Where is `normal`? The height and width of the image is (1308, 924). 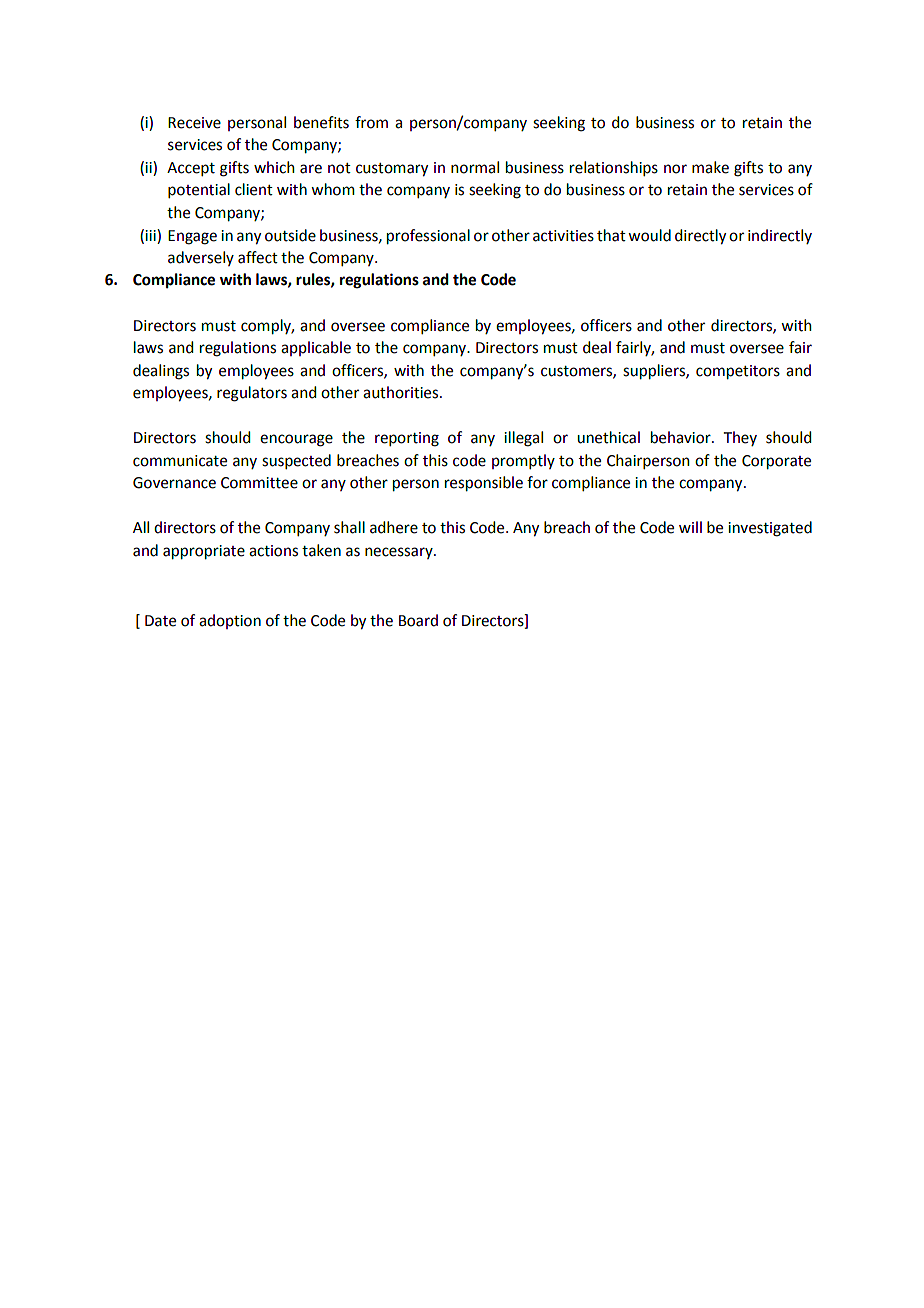 normal is located at coordinates (475, 167).
